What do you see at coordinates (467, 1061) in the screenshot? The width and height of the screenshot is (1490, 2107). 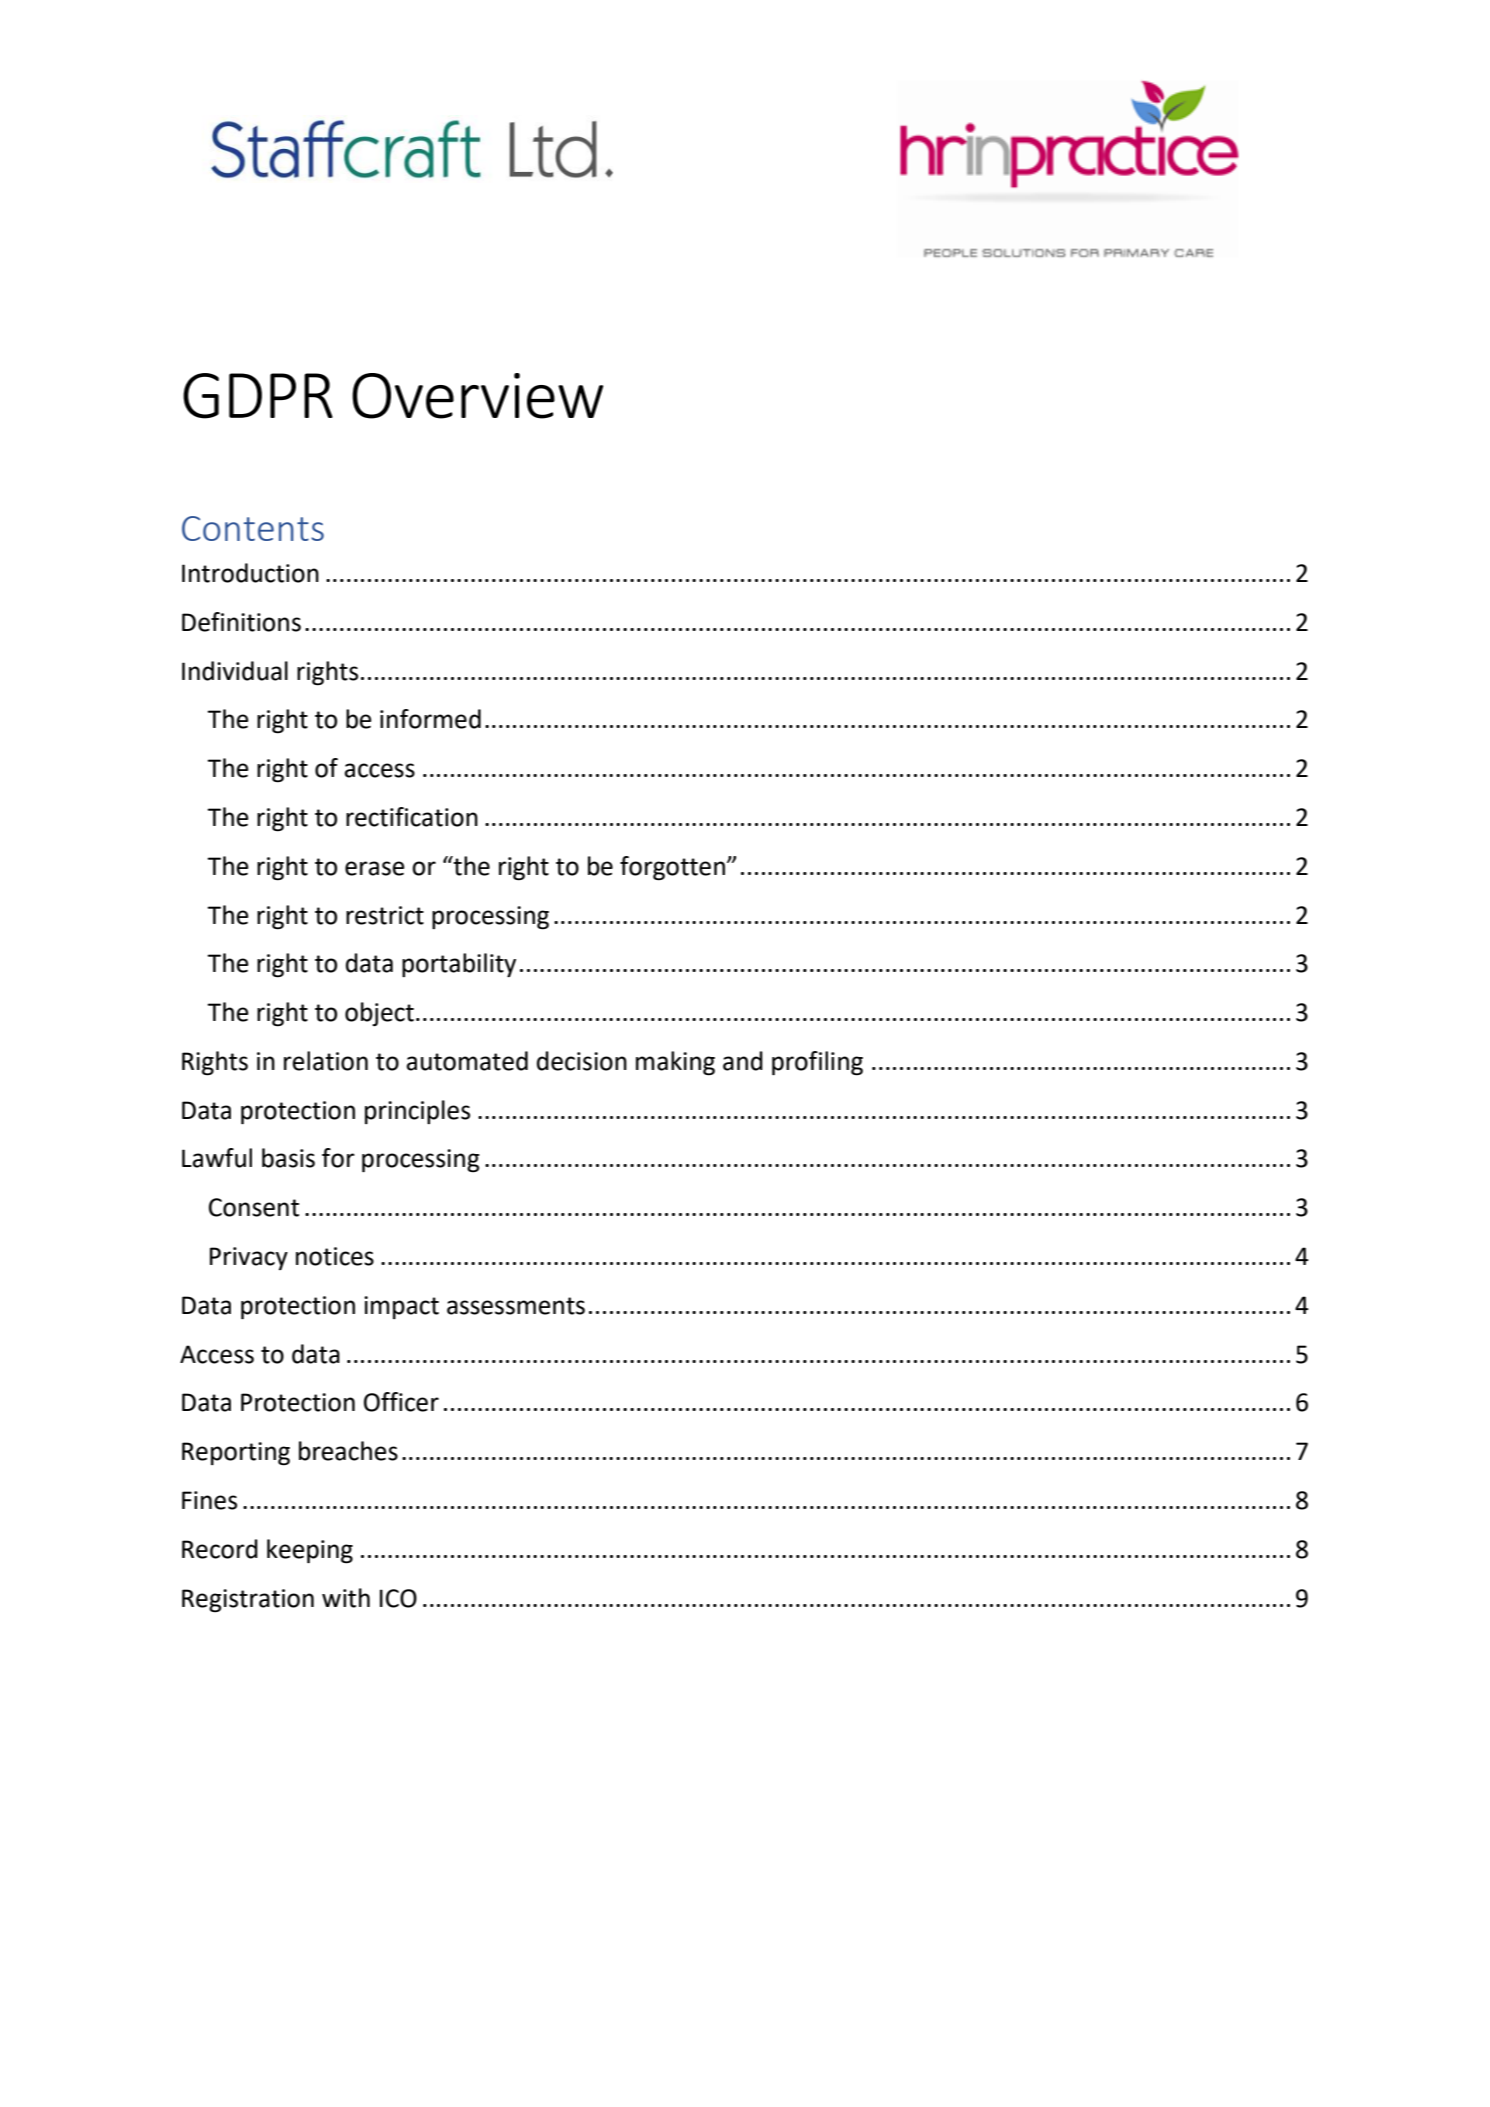 I see `automated` at bounding box center [467, 1061].
